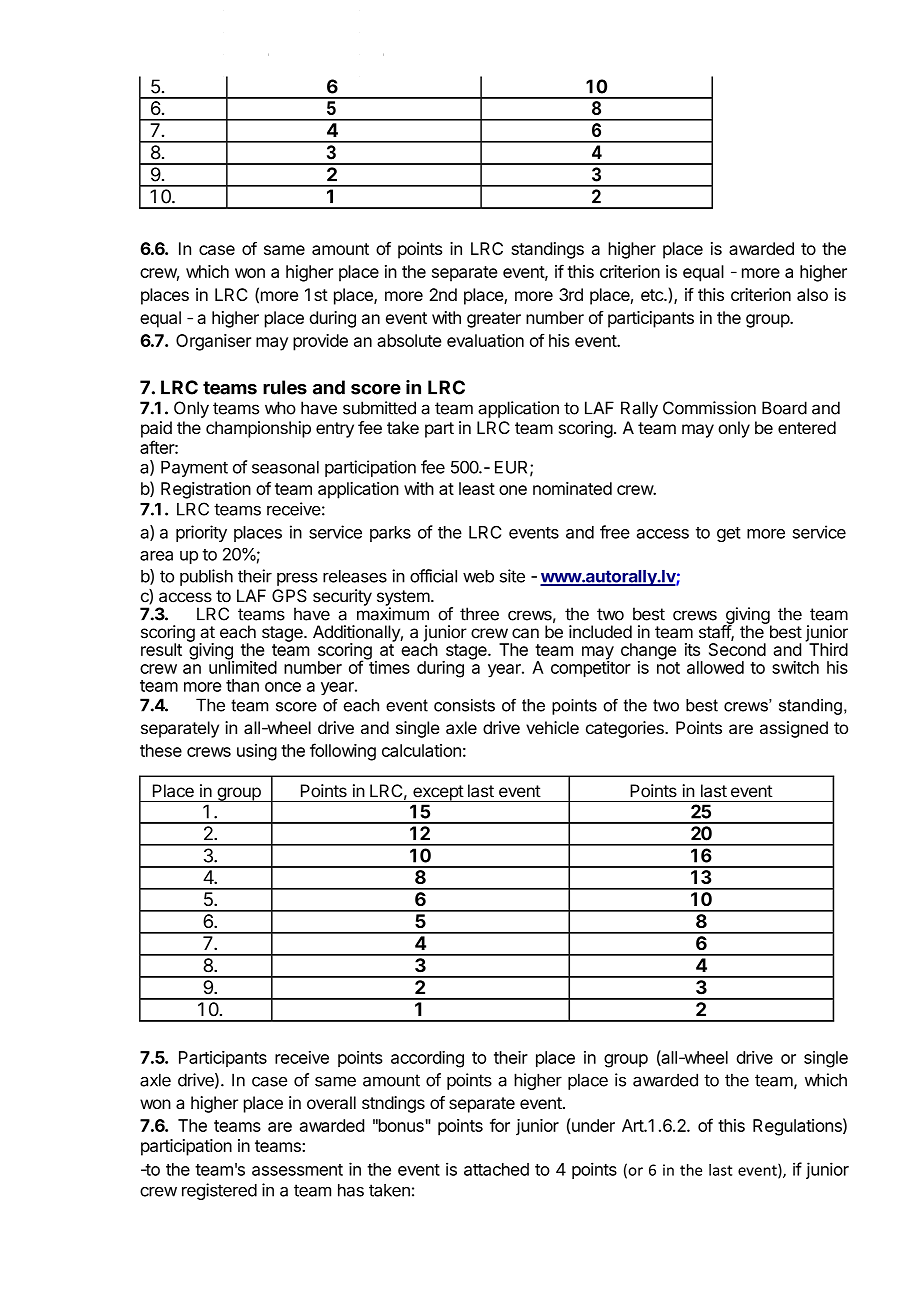  Describe the element at coordinates (737, 649) in the screenshot. I see `Second` at that location.
